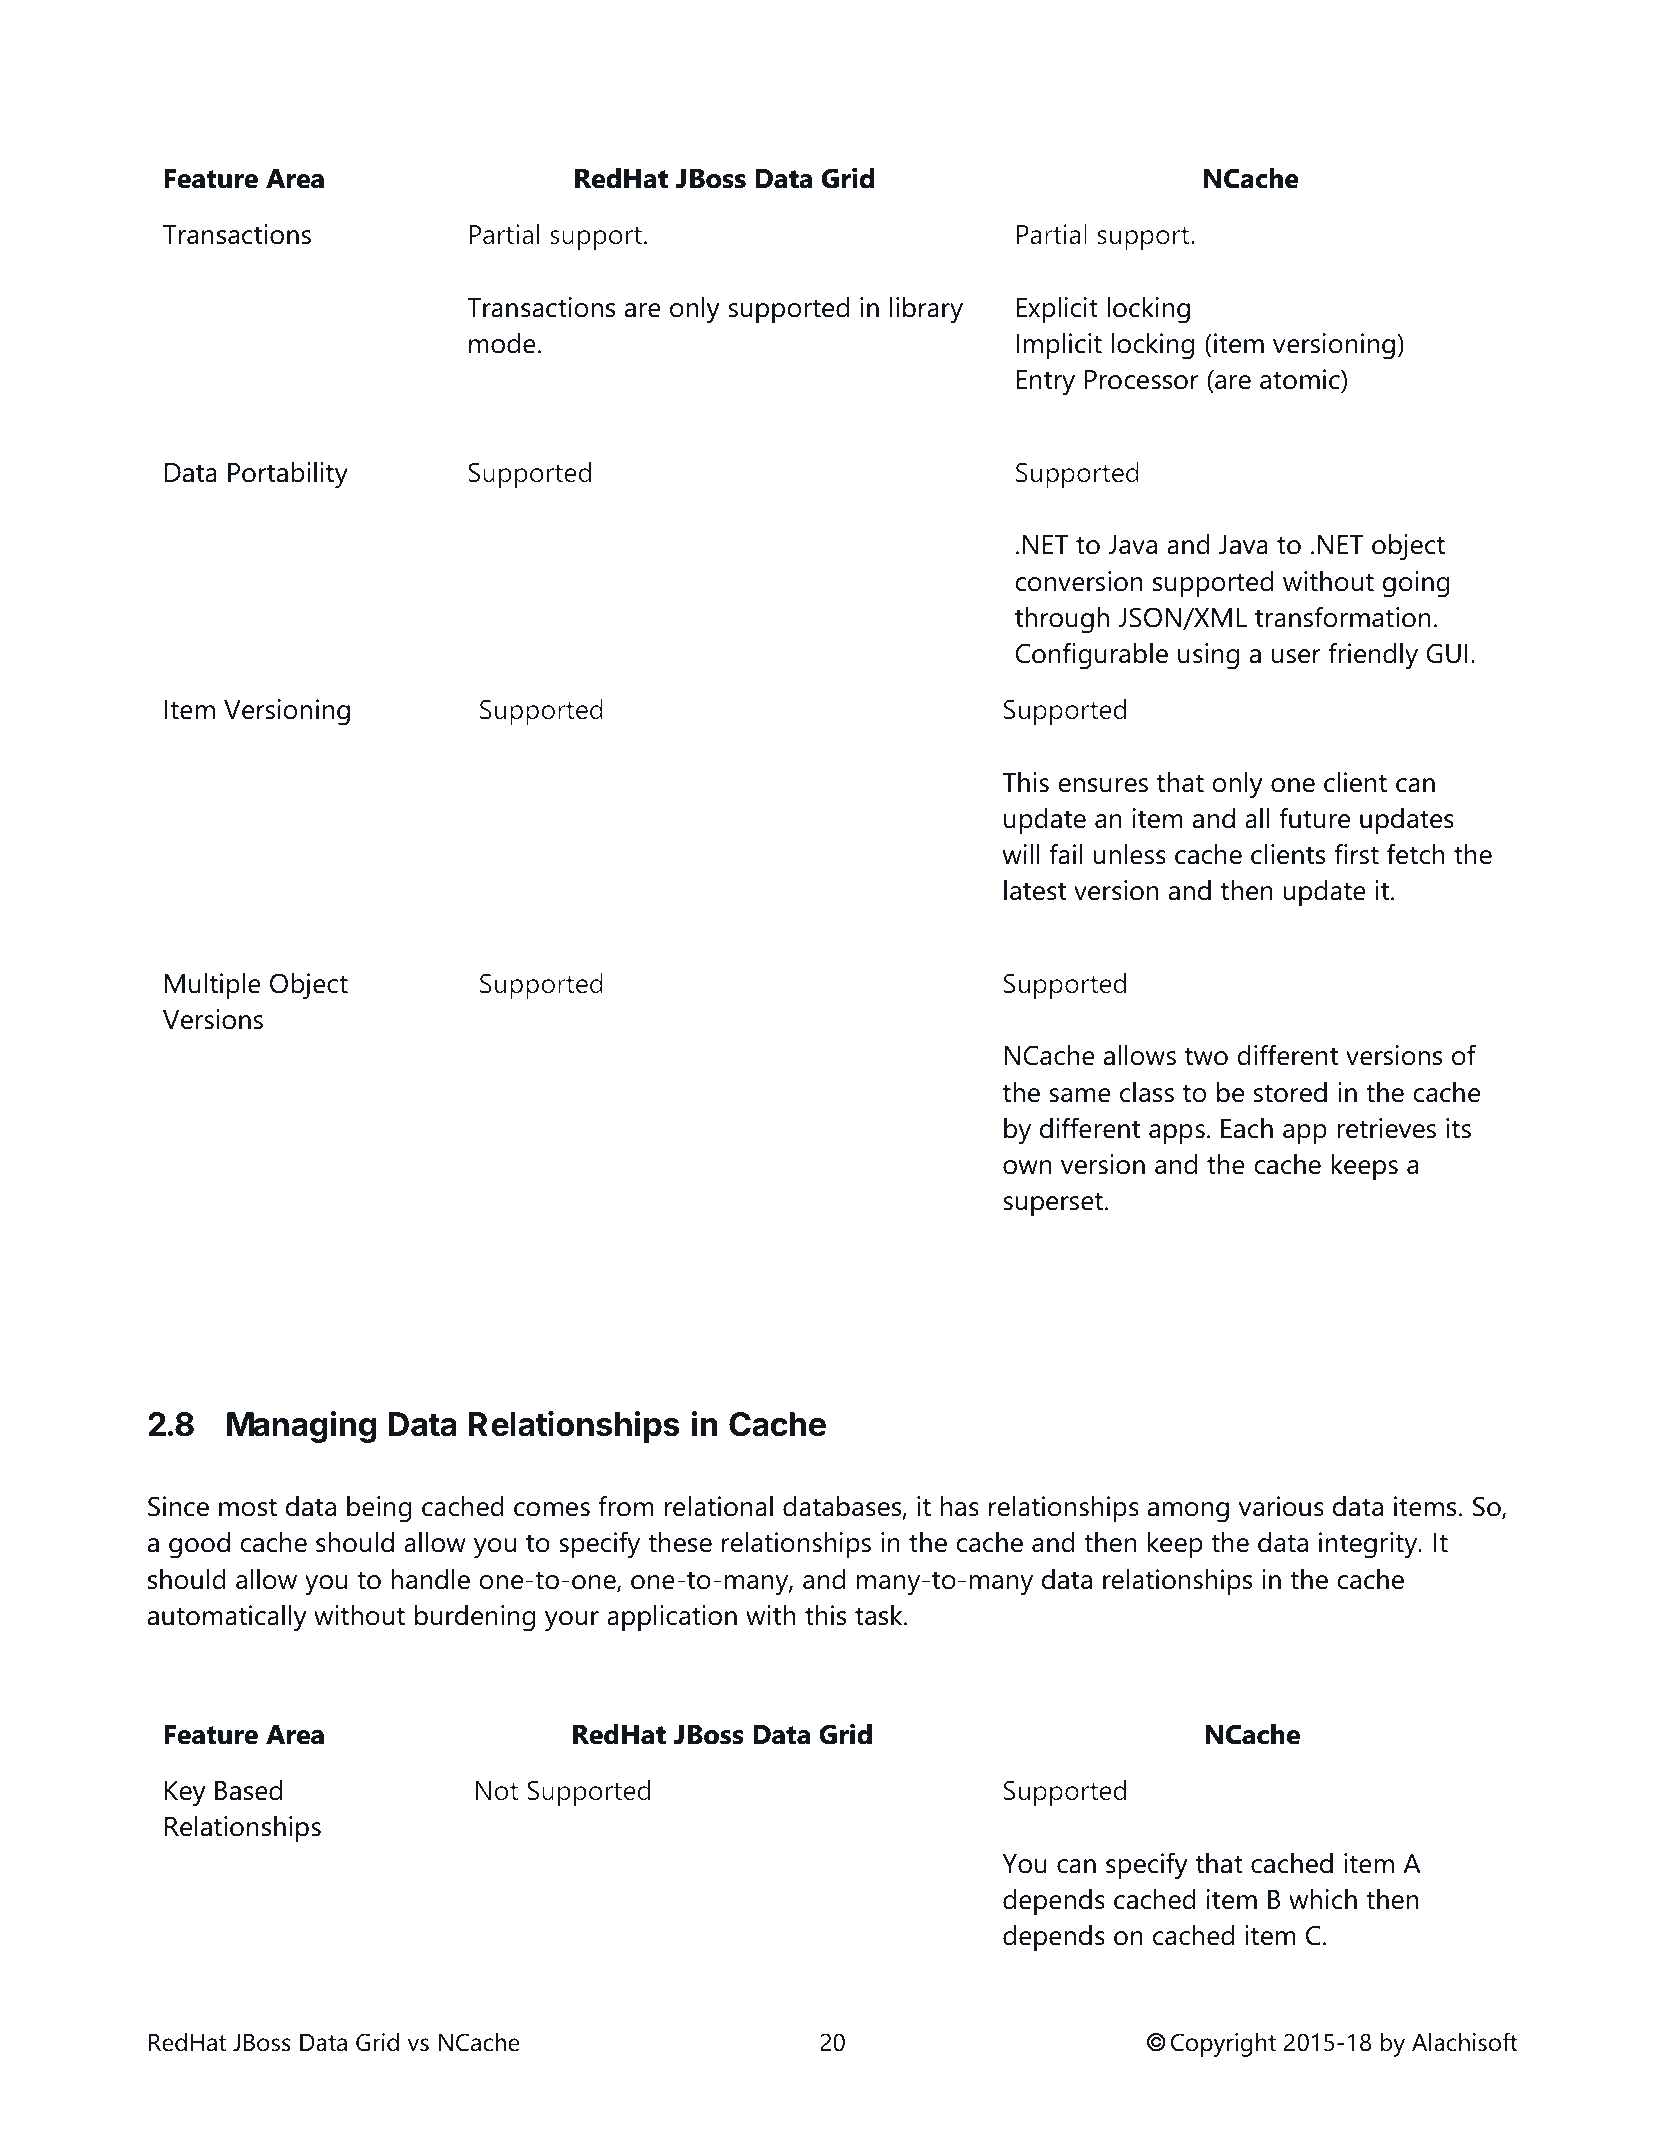 The width and height of the screenshot is (1665, 2155). Describe the element at coordinates (1323, 1899) in the screenshot. I see `which` at that location.
